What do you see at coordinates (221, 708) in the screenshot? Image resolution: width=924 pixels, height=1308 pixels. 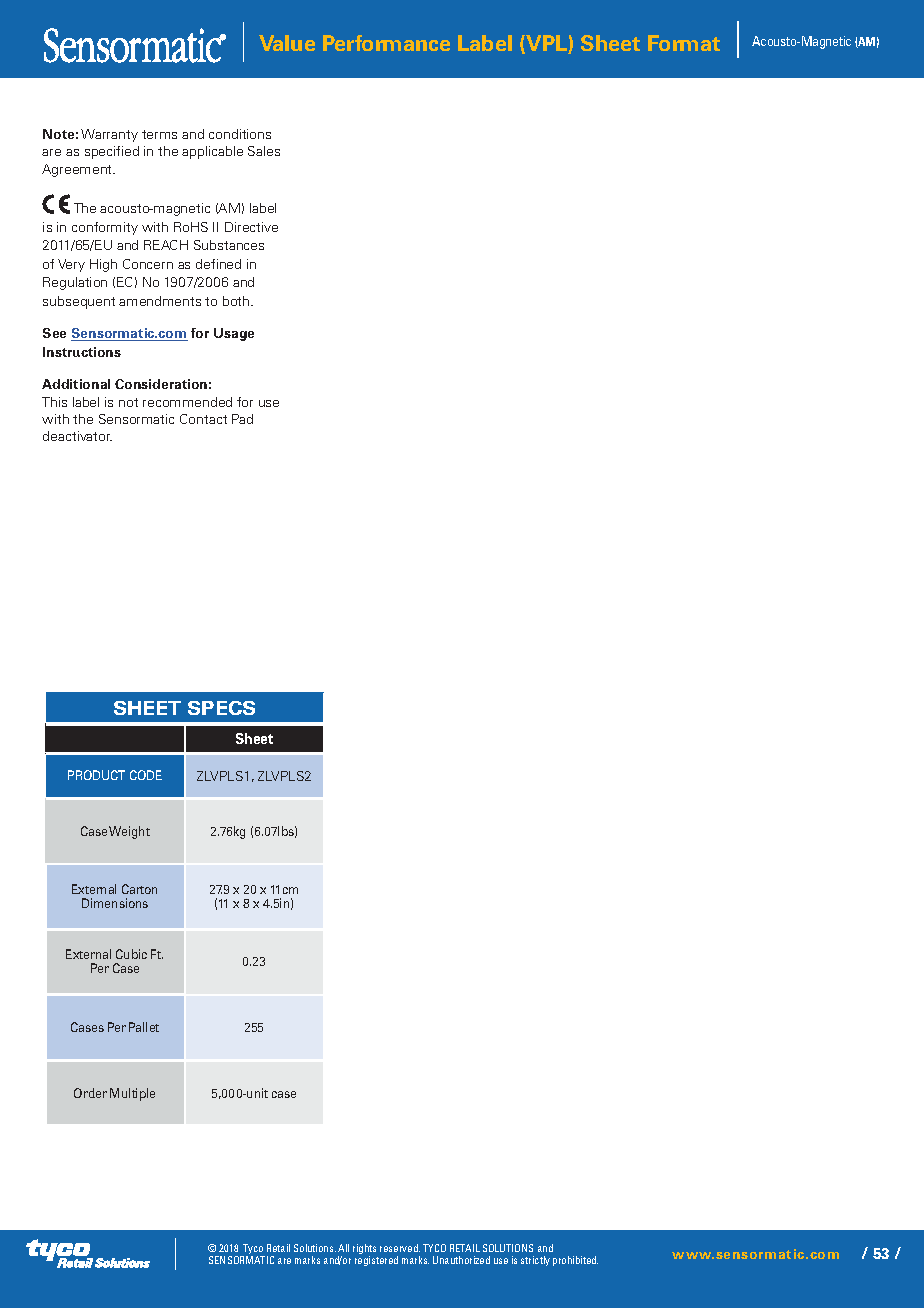 I see `SPECS` at bounding box center [221, 708].
